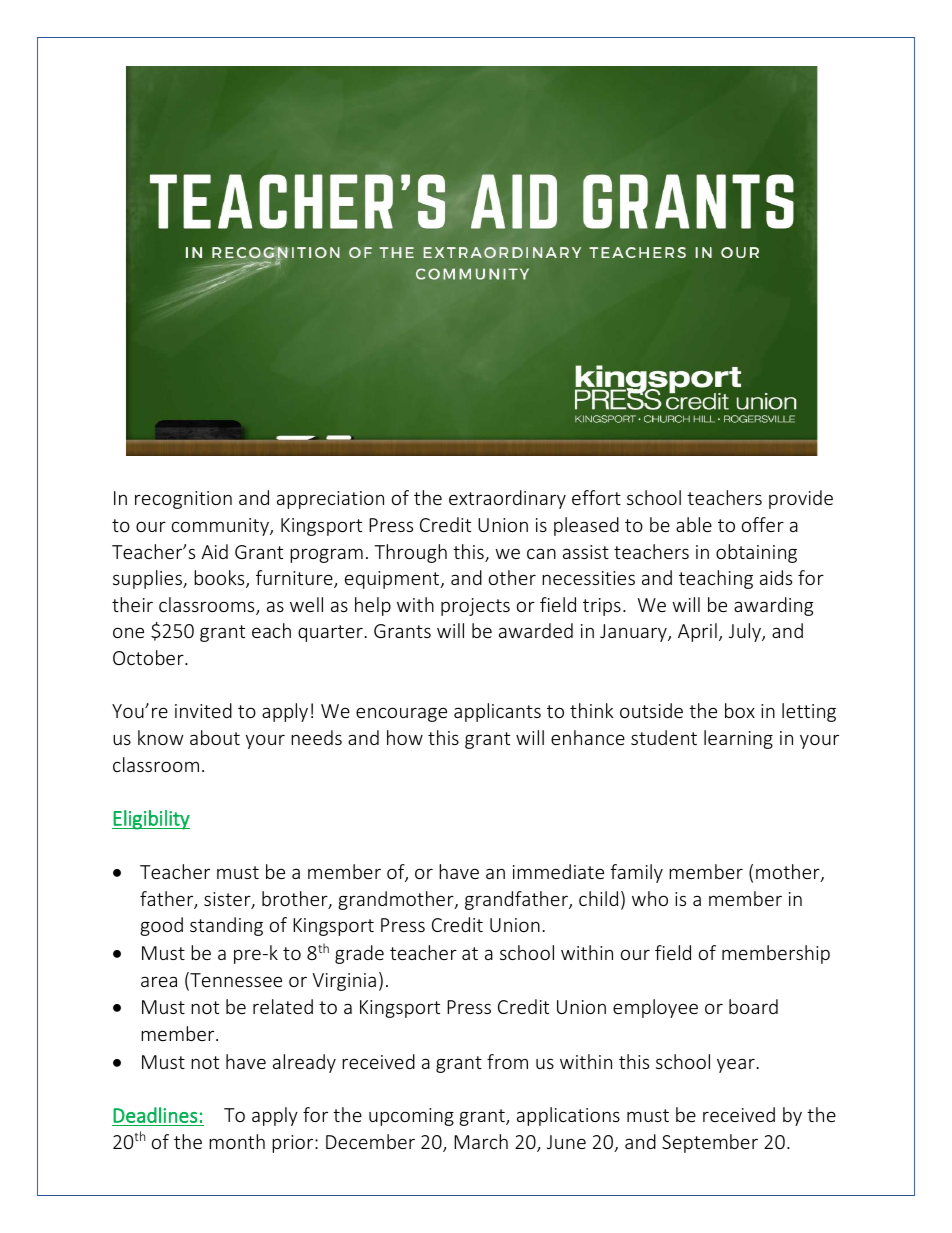 The height and width of the image is (1233, 952). Describe the element at coordinates (710, 1143) in the image. I see `September` at that location.
